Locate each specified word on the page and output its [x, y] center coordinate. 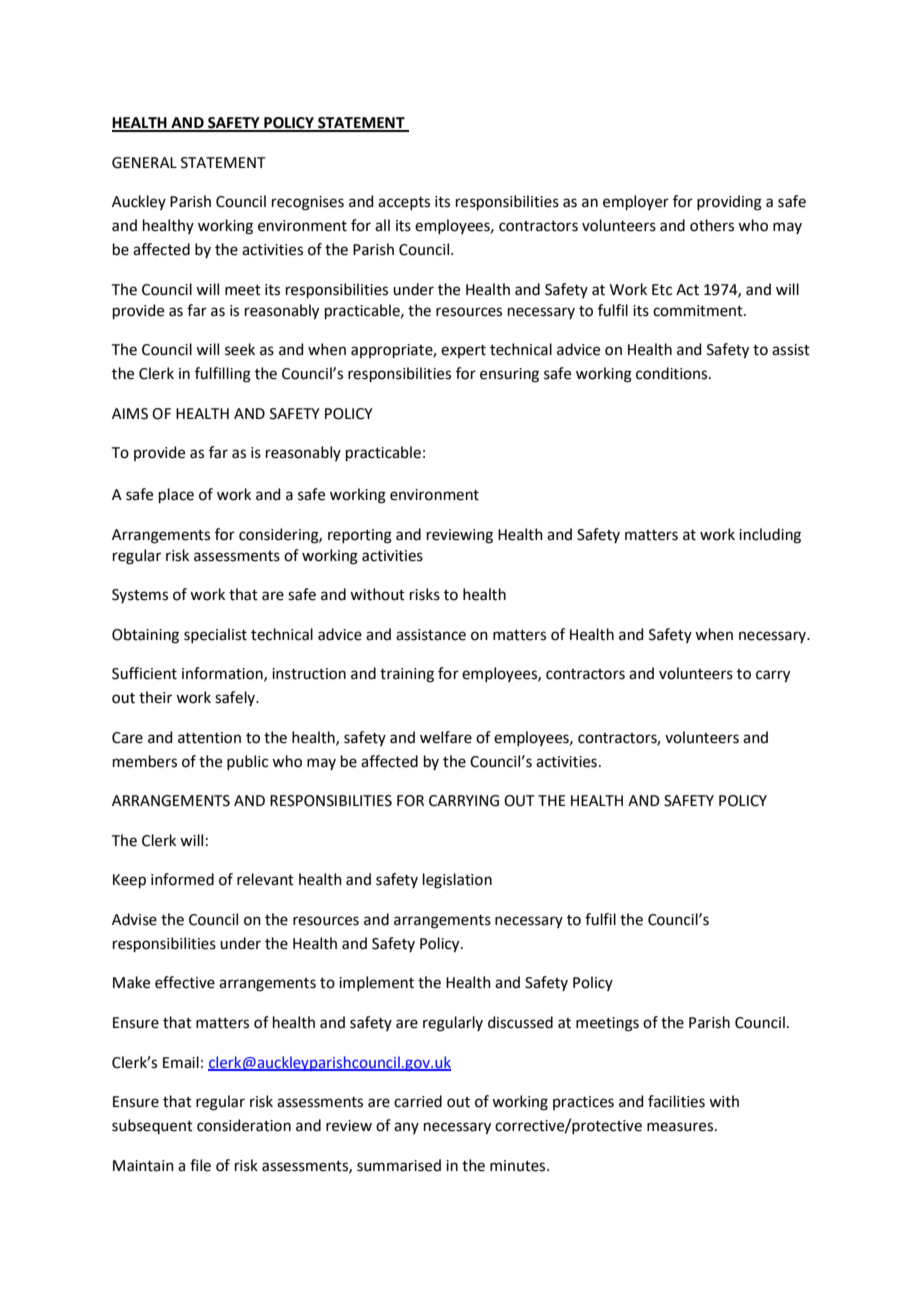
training [407, 675]
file [200, 1165]
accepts [404, 203]
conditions [673, 373]
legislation [457, 881]
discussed [520, 1022]
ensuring [509, 375]
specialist [215, 635]
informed [182, 879]
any [406, 1128]
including [770, 536]
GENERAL [144, 163]
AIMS [130, 414]
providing [729, 203]
